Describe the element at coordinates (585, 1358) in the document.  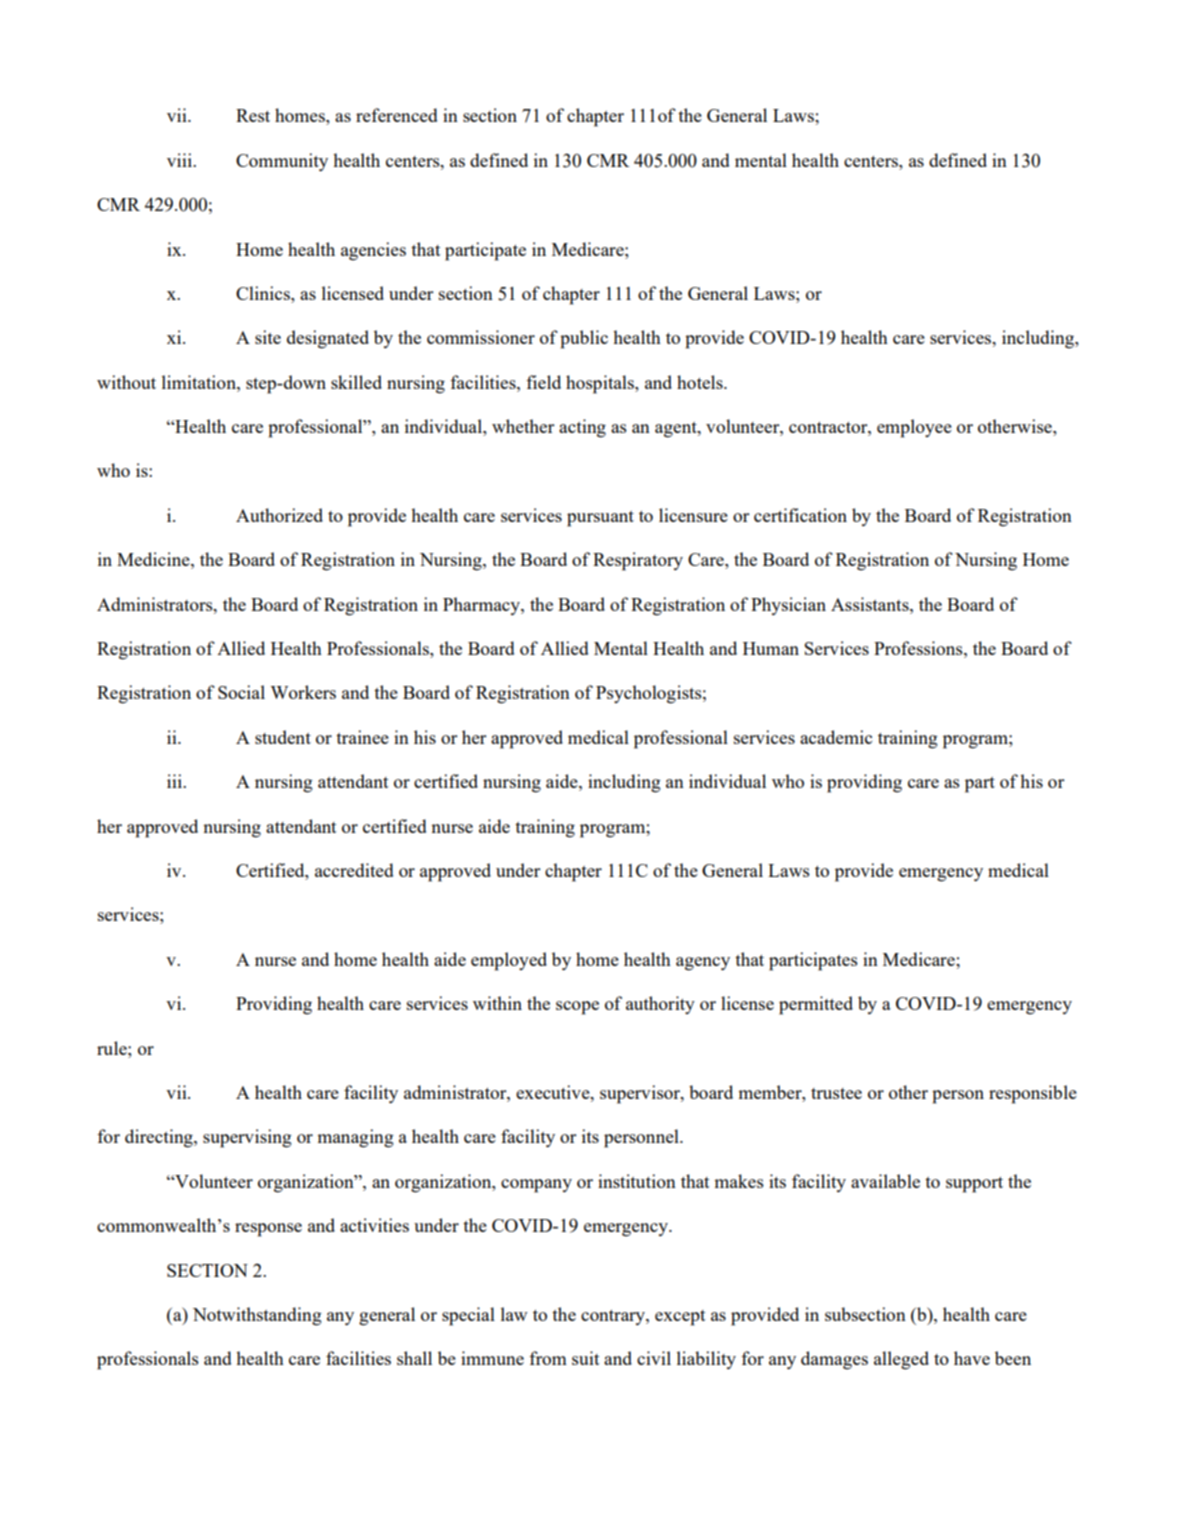
I see `suit` at that location.
